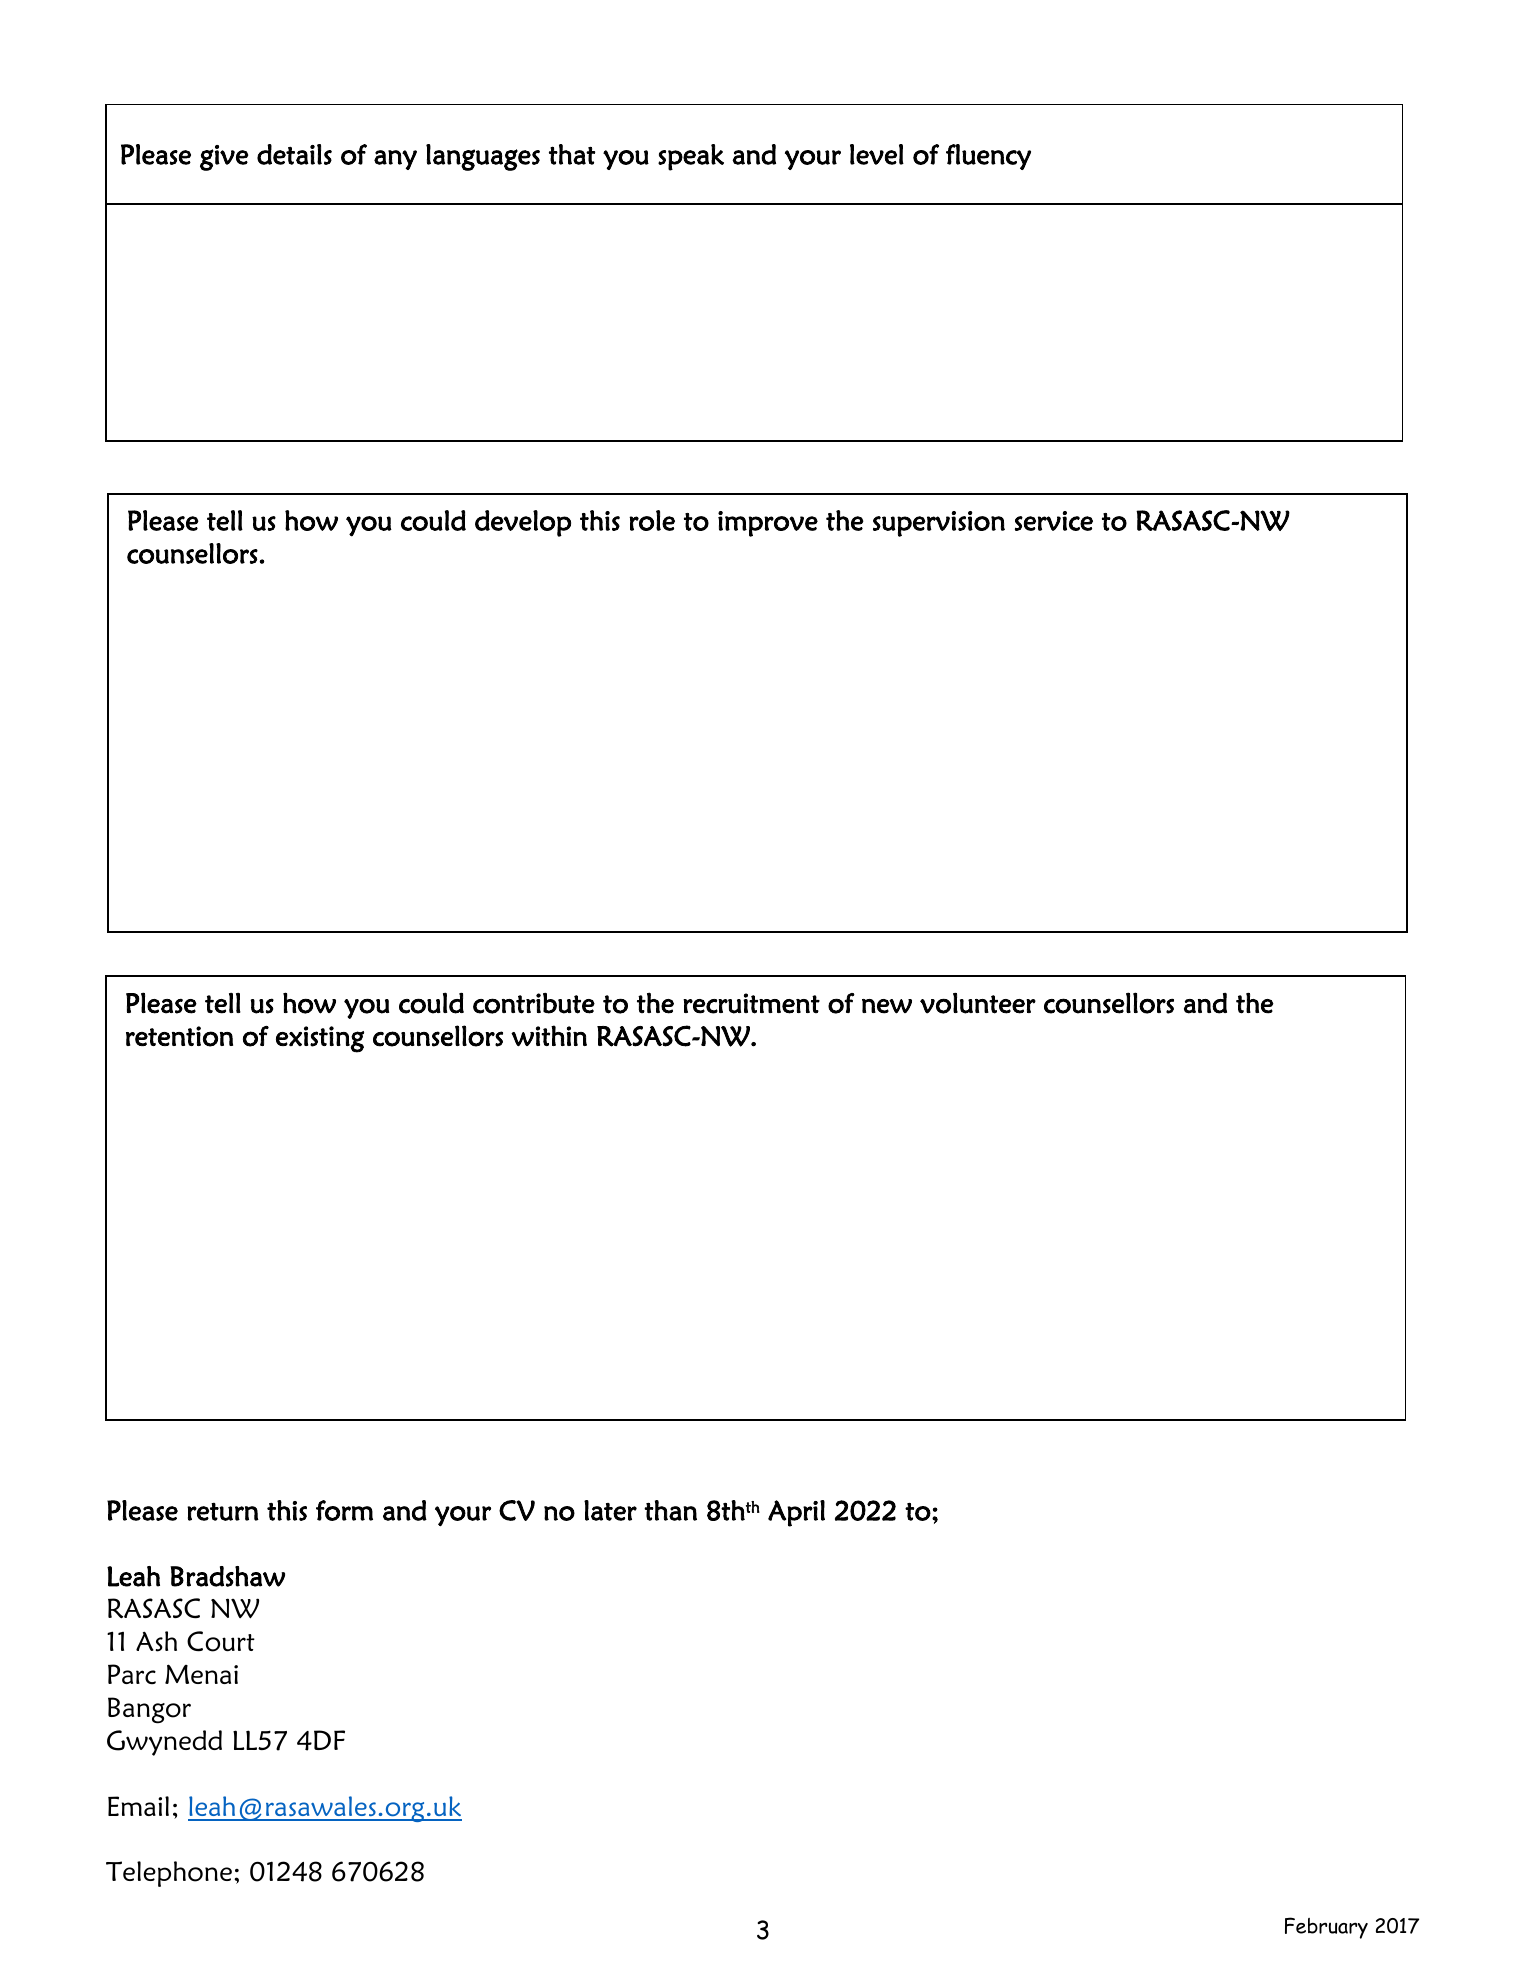 The width and height of the page is (1526, 1975). Describe the element at coordinates (978, 1003) in the page. I see `volunteer` at that location.
